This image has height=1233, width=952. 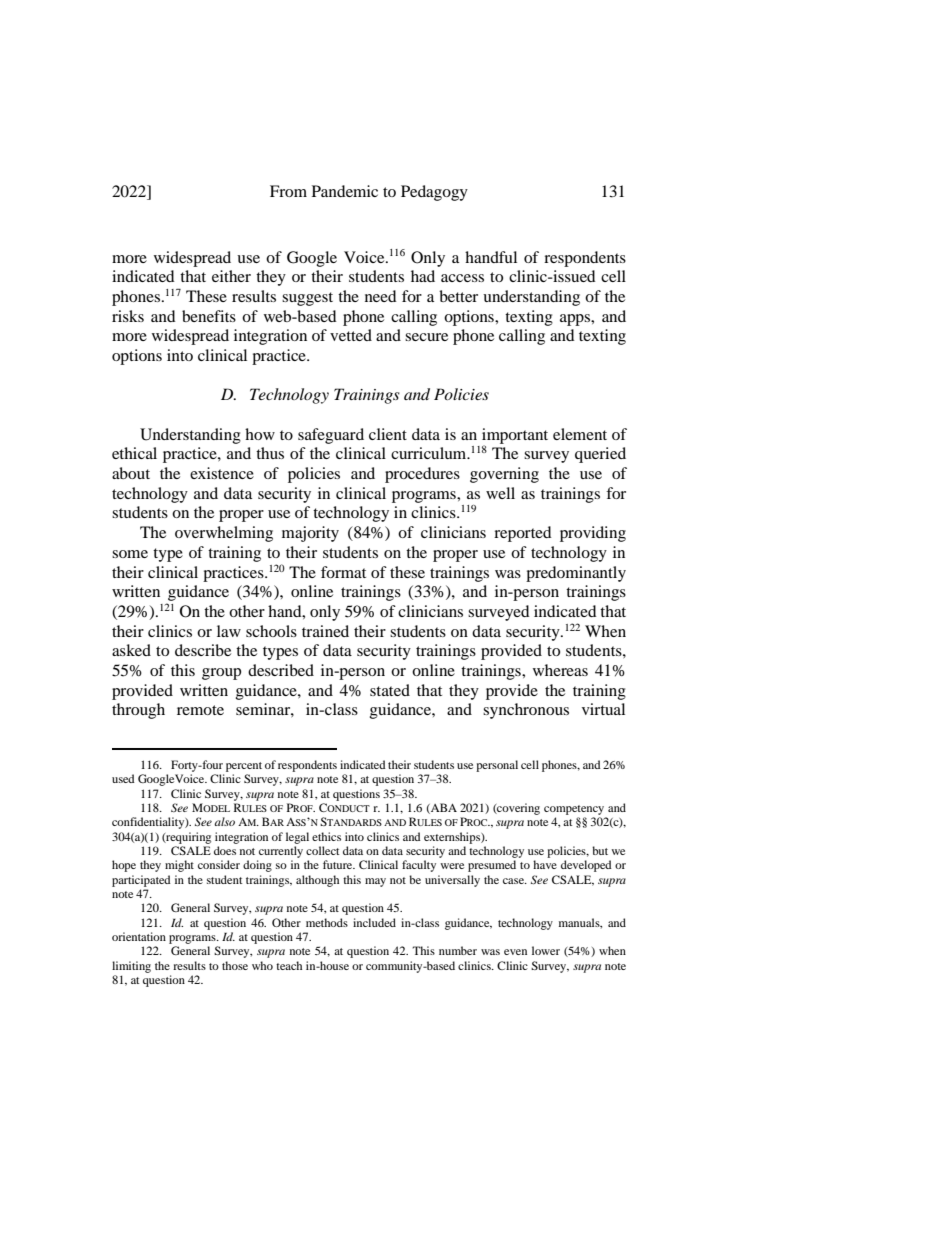 I want to click on some, so click(x=130, y=554).
